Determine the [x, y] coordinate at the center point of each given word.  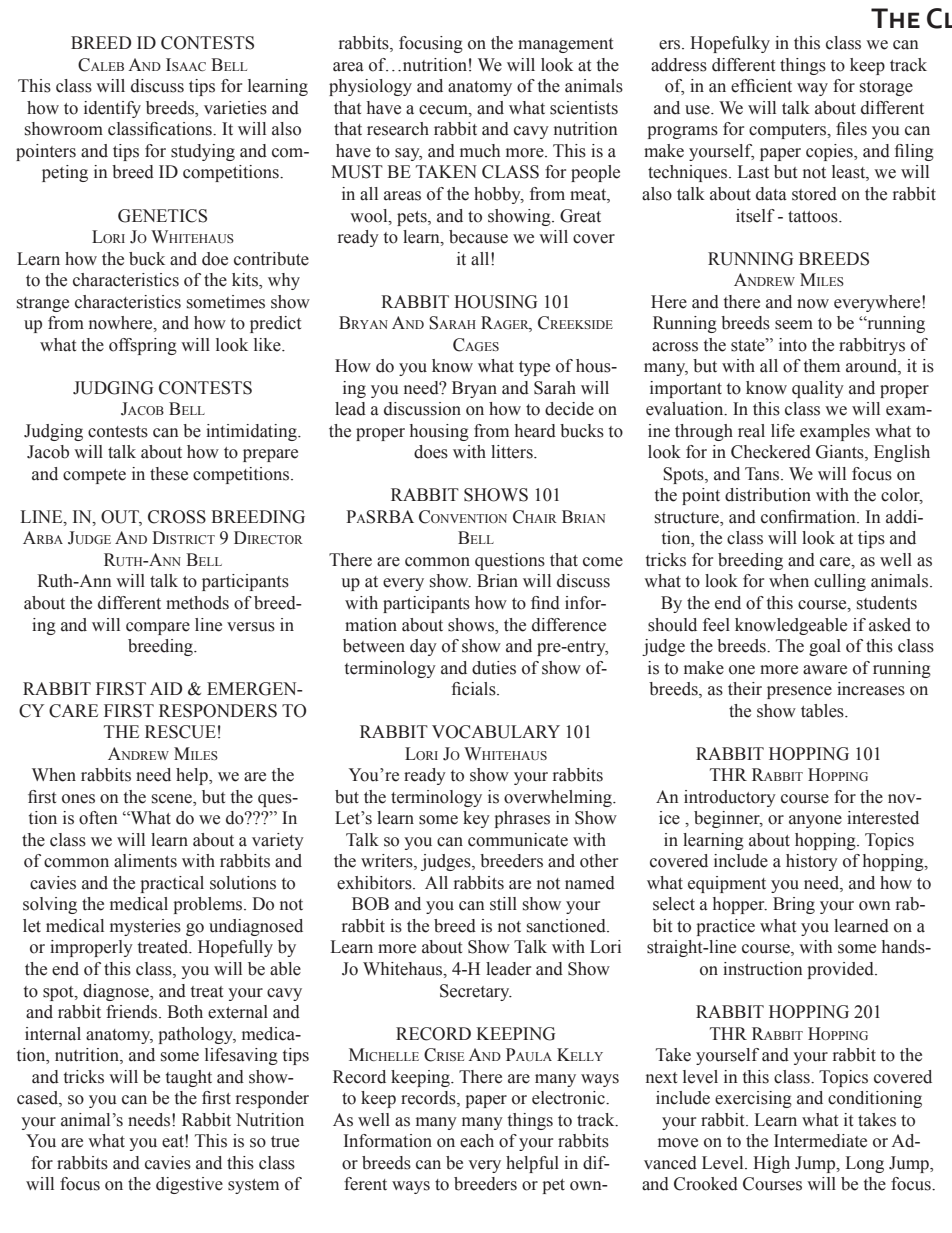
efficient [761, 86]
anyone [815, 821]
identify [112, 109]
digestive [189, 1185]
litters [513, 452]
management [565, 45]
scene [173, 799]
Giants [841, 453]
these [169, 474]
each [477, 1141]
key [476, 819]
